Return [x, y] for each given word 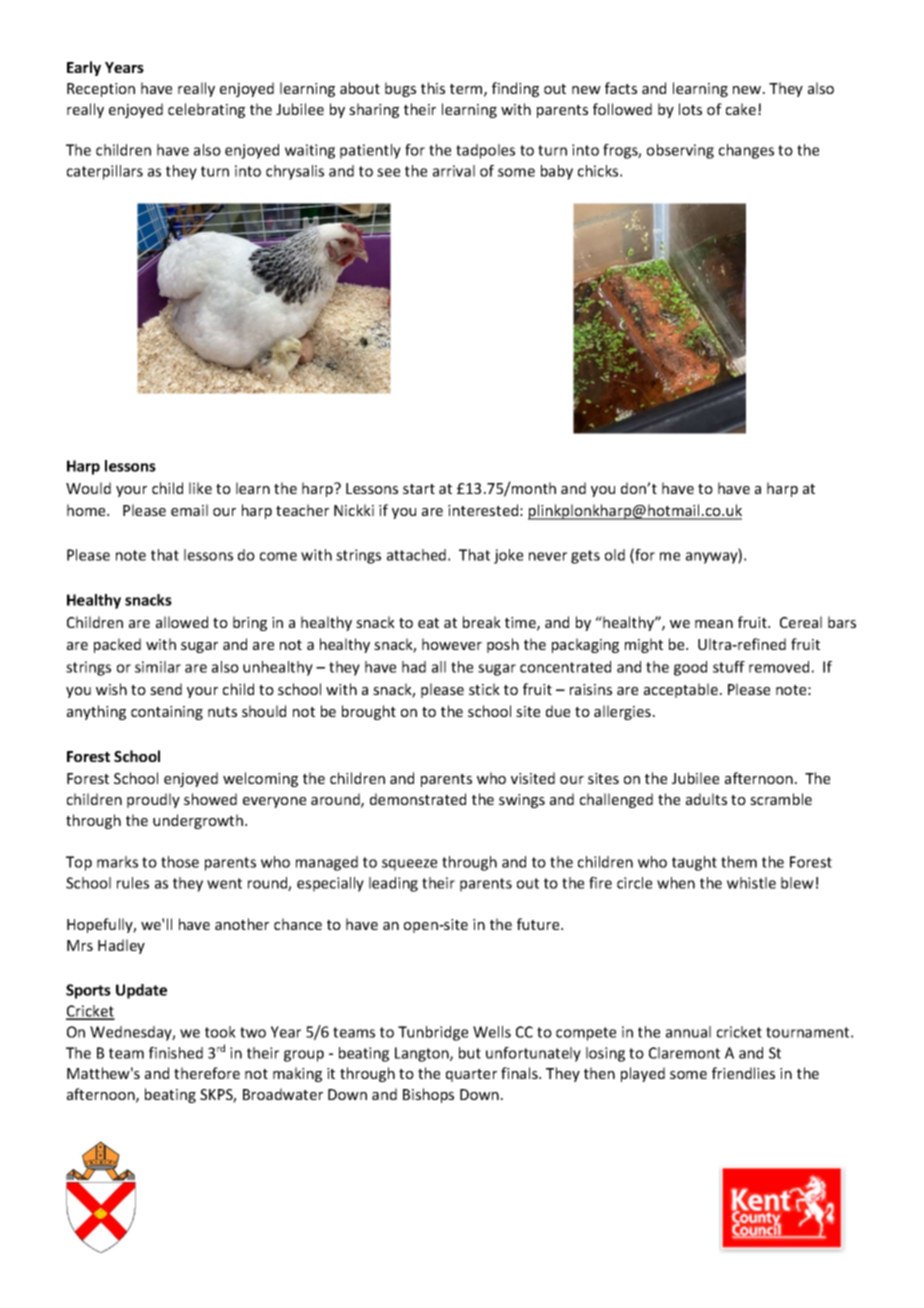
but [470, 1053]
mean [714, 624]
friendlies [743, 1073]
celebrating [206, 110]
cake [741, 109]
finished [176, 1053]
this [433, 88]
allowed [182, 622]
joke [508, 556]
